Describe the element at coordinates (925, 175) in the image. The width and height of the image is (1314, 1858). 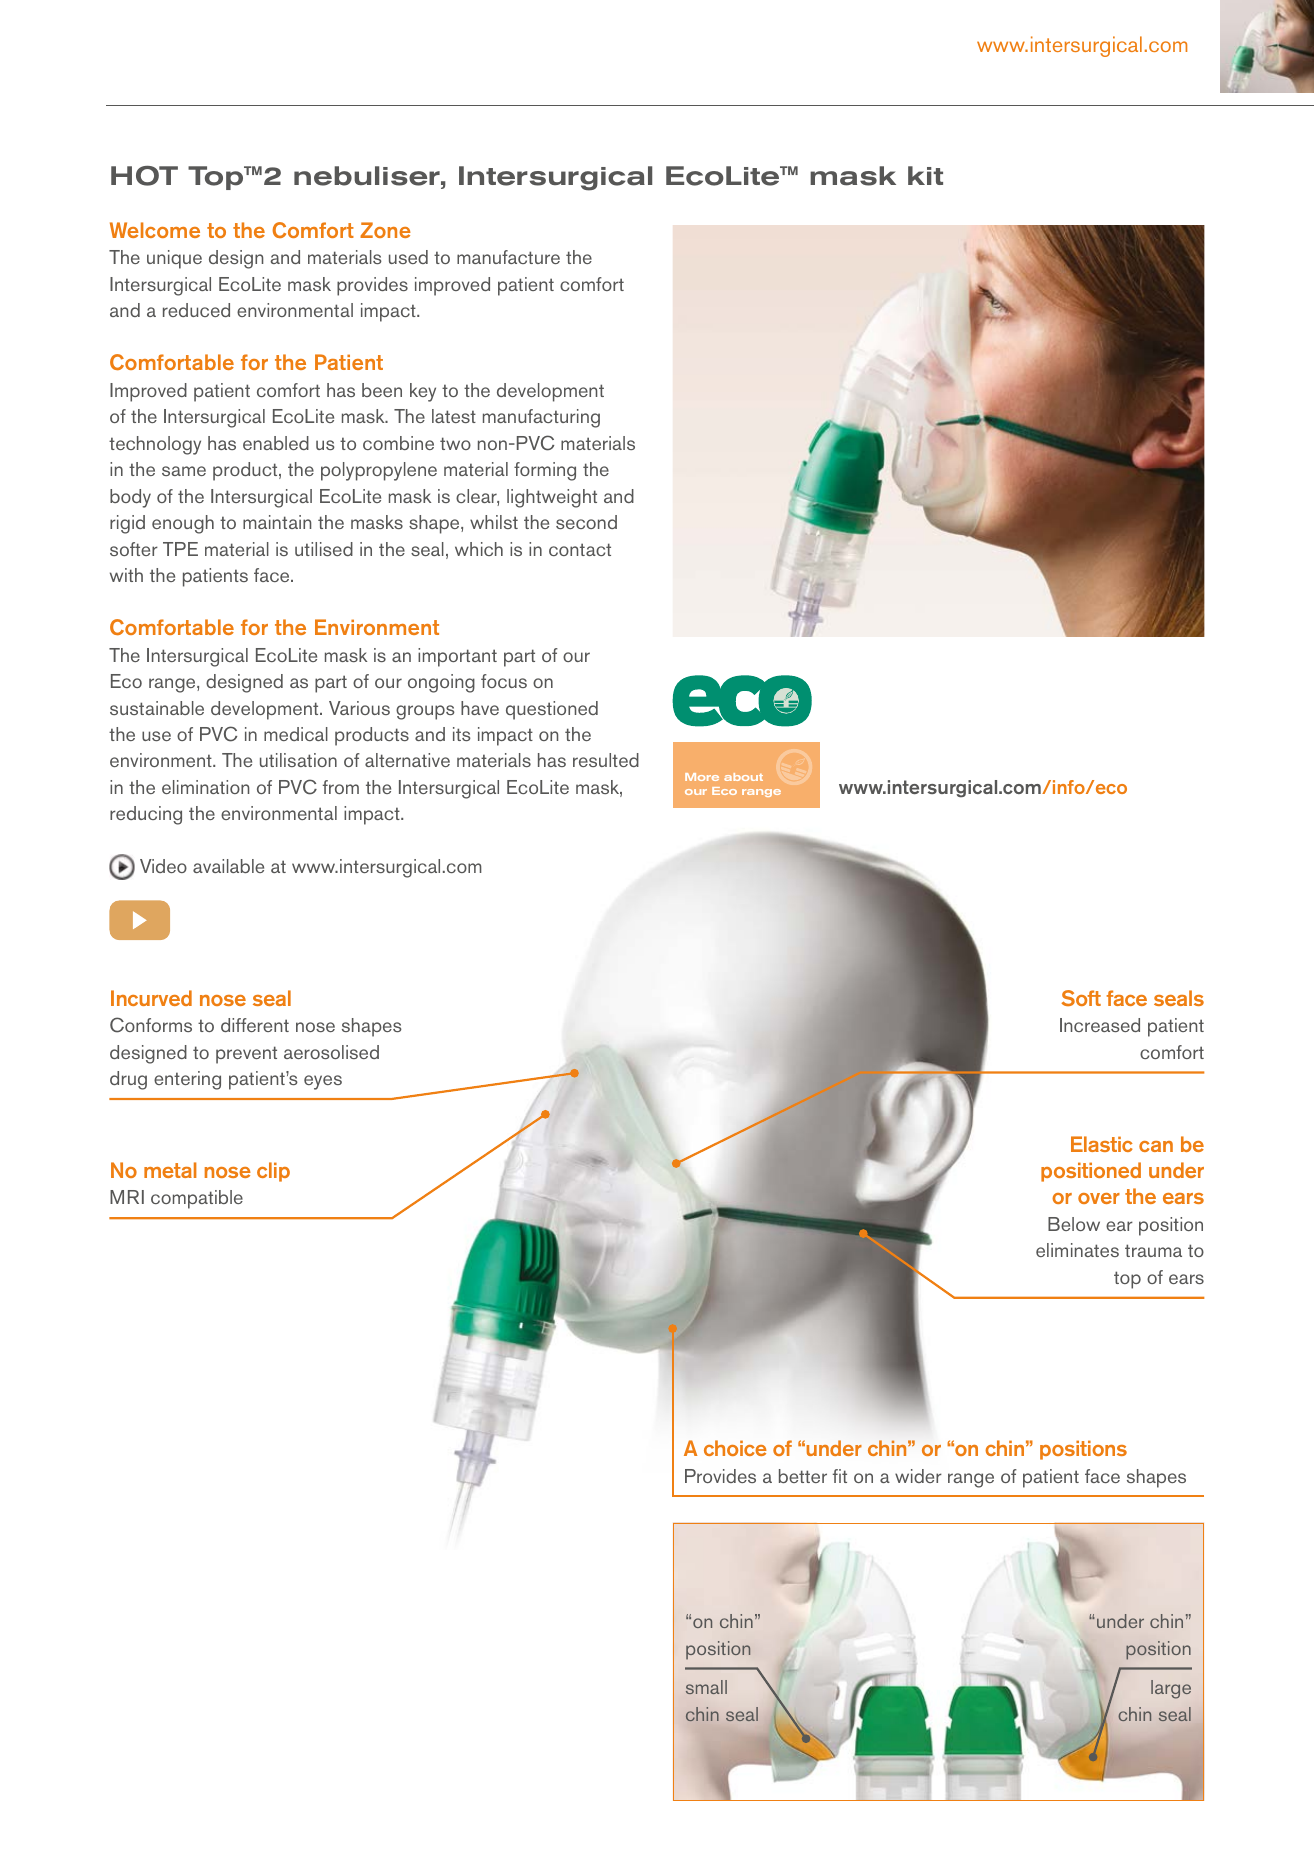
I see `kit` at that location.
